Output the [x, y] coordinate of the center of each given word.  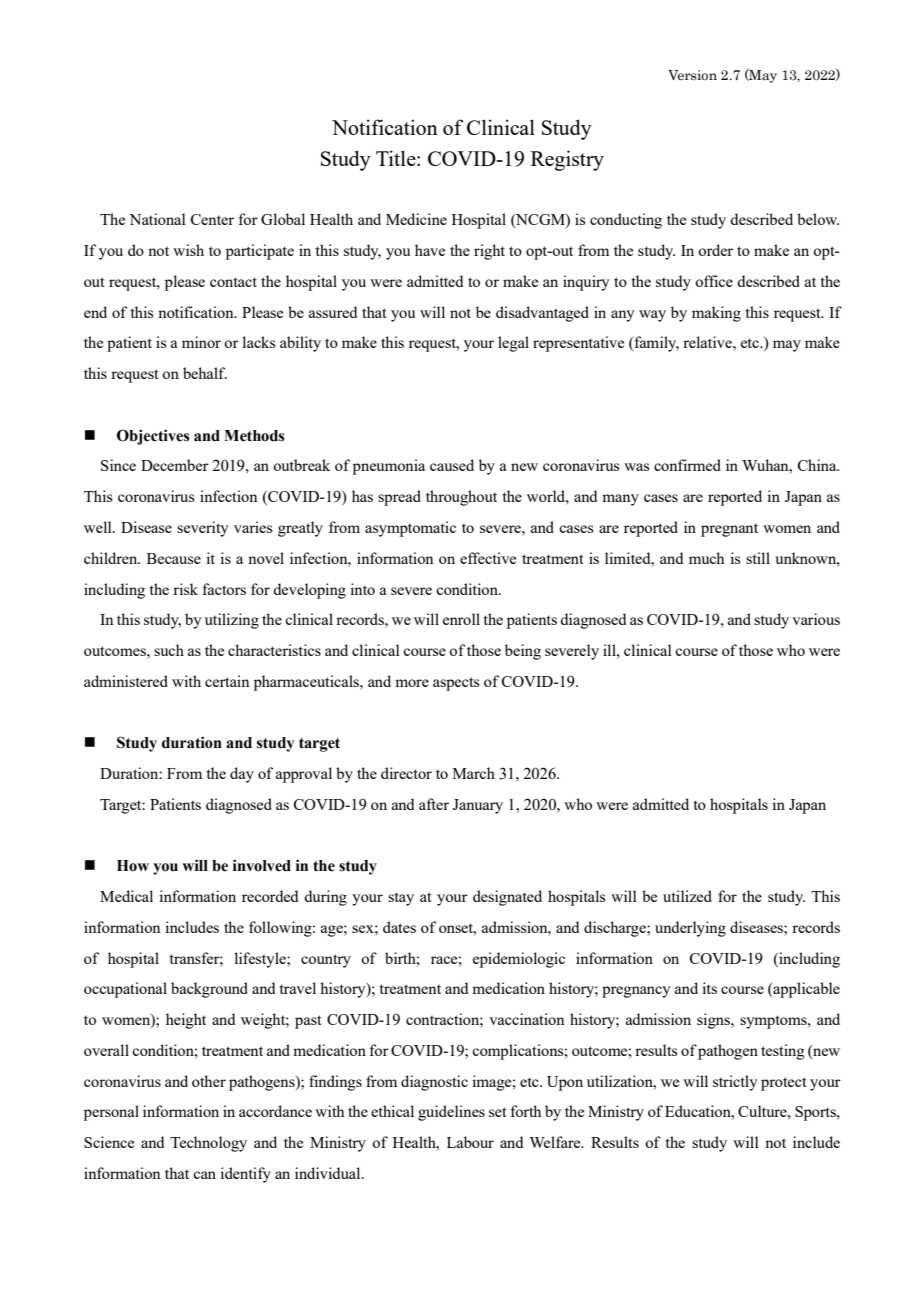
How [133, 866]
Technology [208, 1144]
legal [513, 344]
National [157, 219]
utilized [687, 896]
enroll [461, 619]
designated [507, 898]
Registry [567, 160]
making [716, 314]
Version [692, 75]
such [169, 650]
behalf [205, 373]
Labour [470, 1142]
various [816, 619]
